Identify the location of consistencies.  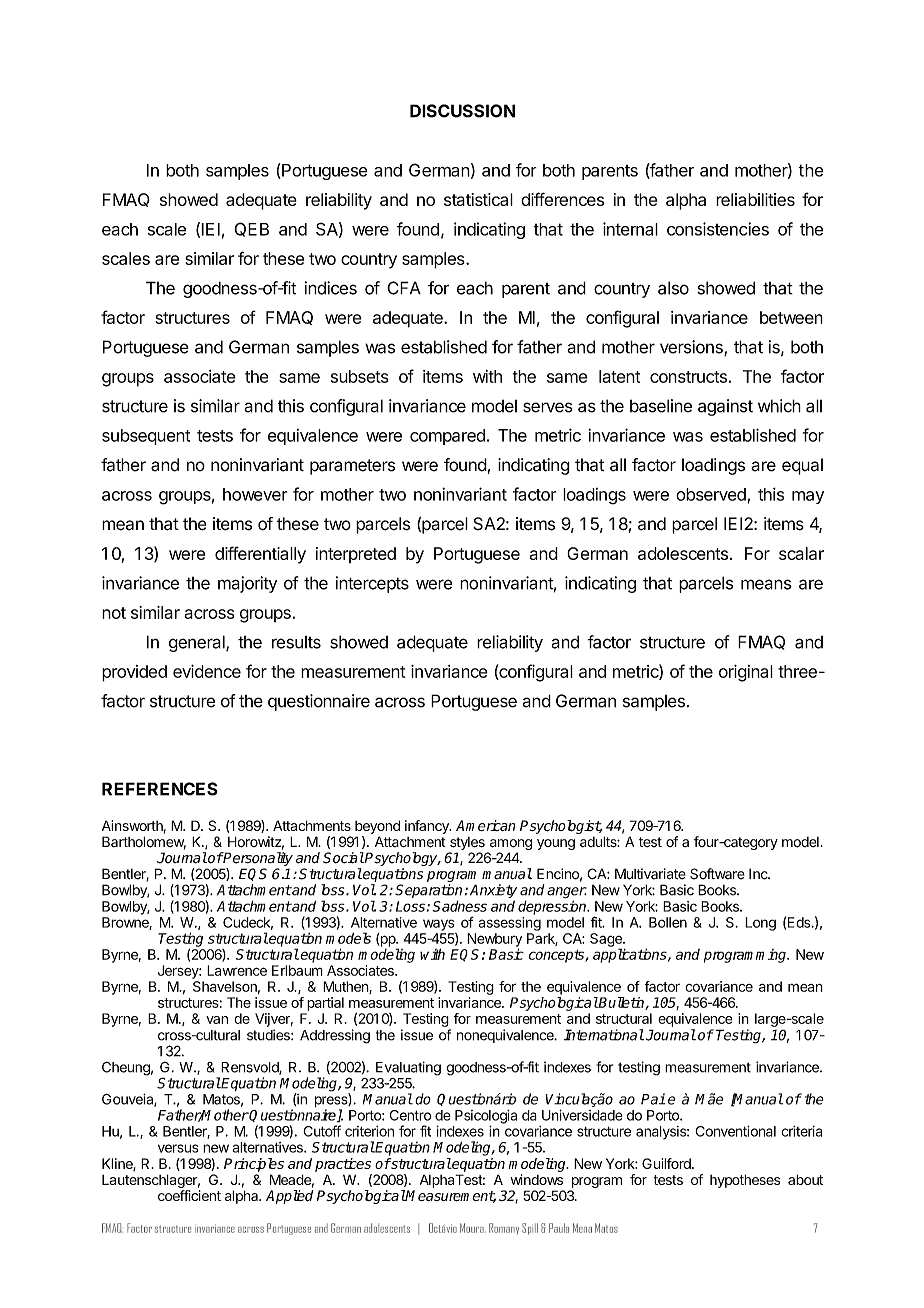
(718, 229).
